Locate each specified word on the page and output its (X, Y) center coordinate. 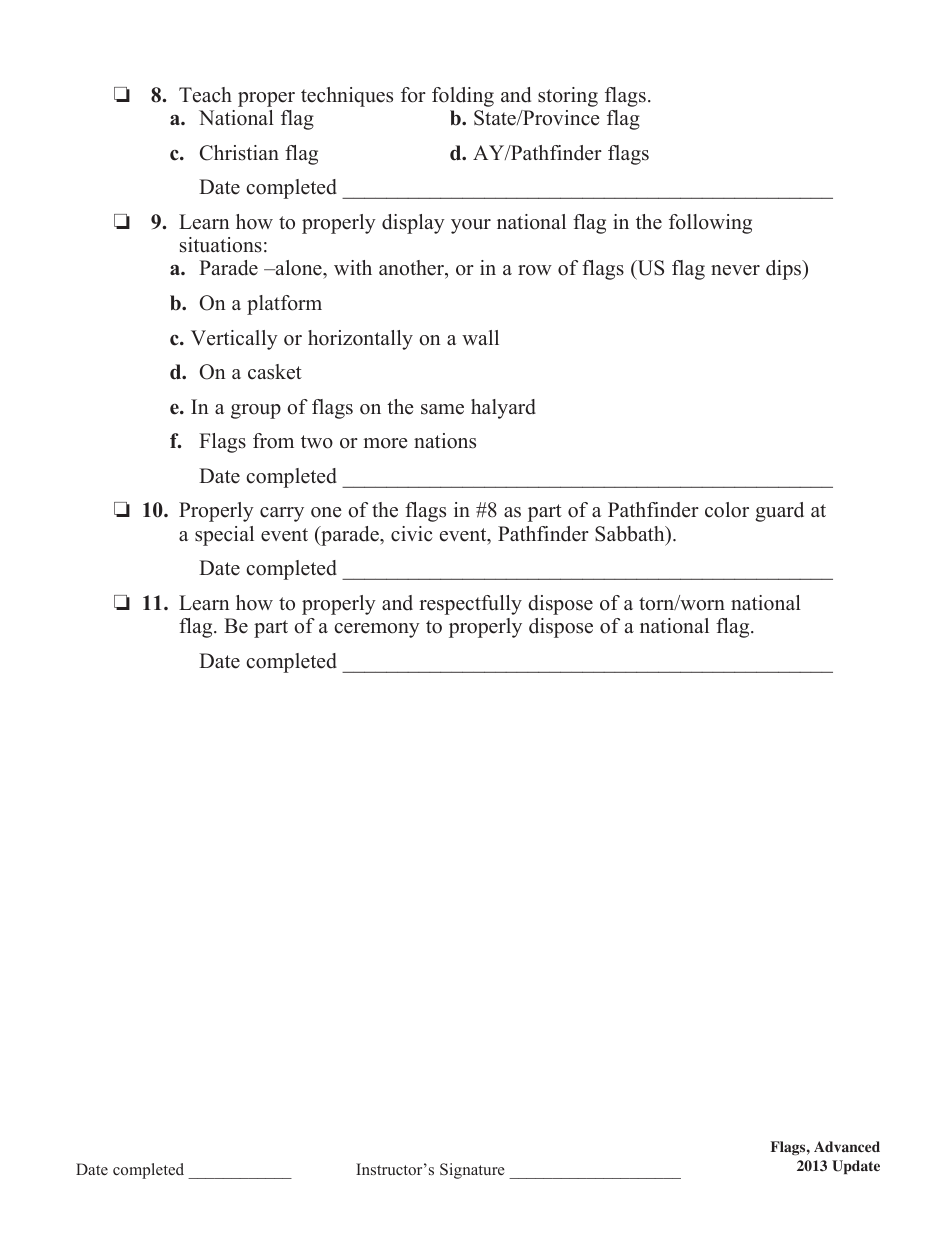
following (710, 224)
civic (412, 534)
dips (785, 270)
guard (779, 512)
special (224, 536)
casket (275, 372)
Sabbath (631, 534)
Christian (239, 153)
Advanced (847, 1146)
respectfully (470, 605)
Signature (472, 1171)
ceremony (377, 630)
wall (480, 337)
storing (568, 97)
